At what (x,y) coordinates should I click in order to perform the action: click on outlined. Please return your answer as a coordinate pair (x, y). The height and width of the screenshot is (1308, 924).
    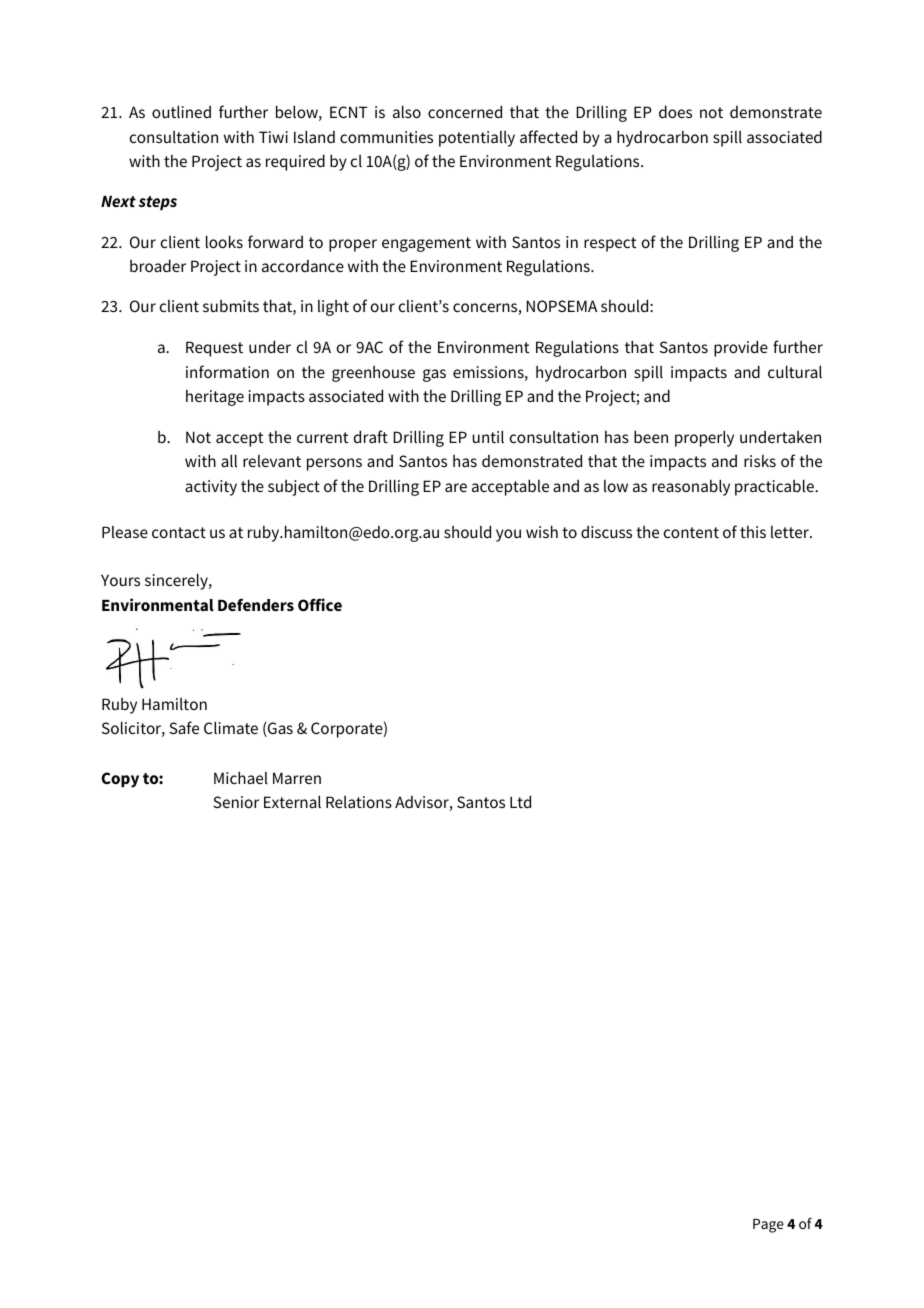
    Looking at the image, I should click on (181, 111).
